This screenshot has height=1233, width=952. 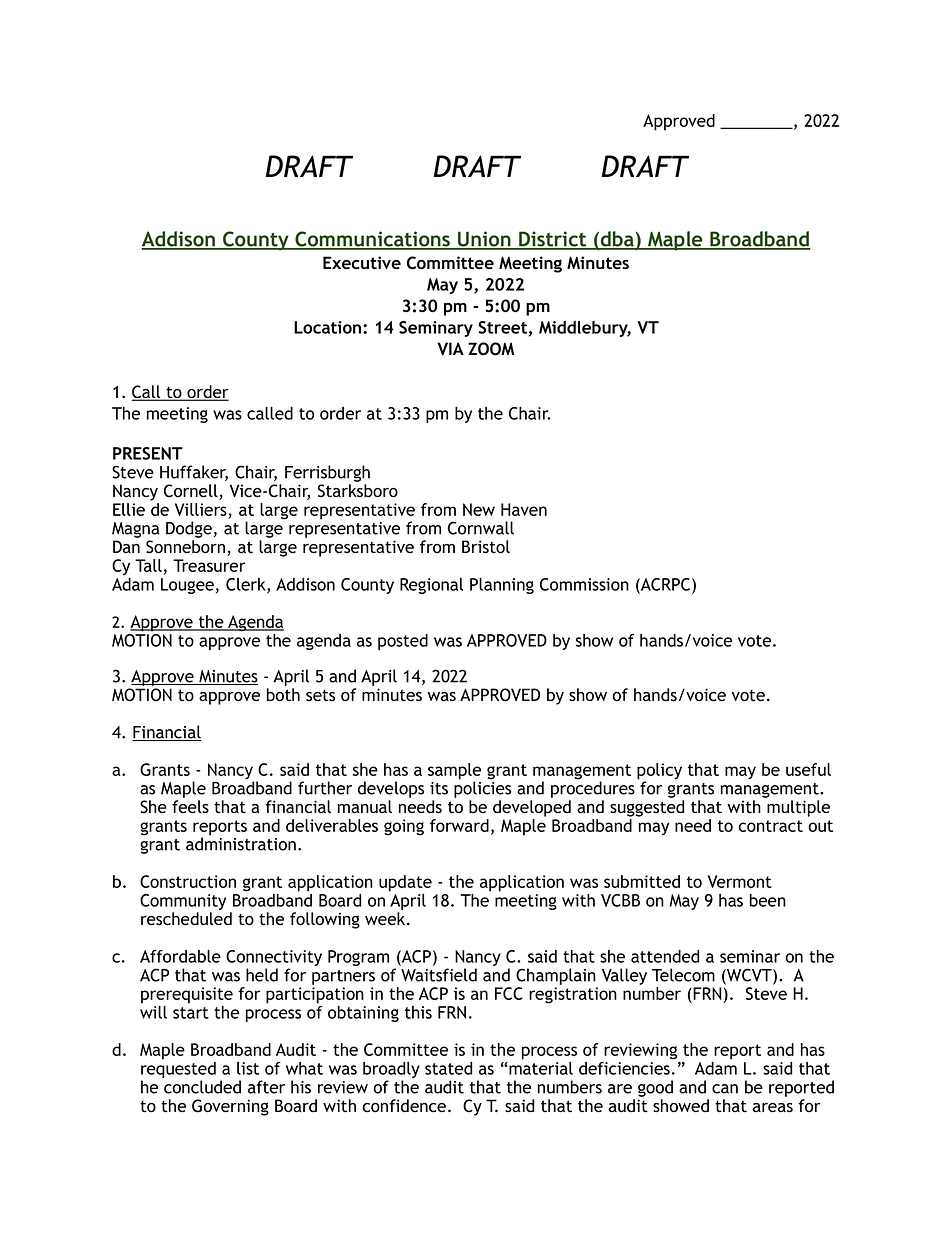 I want to click on concluded, so click(x=202, y=1087).
